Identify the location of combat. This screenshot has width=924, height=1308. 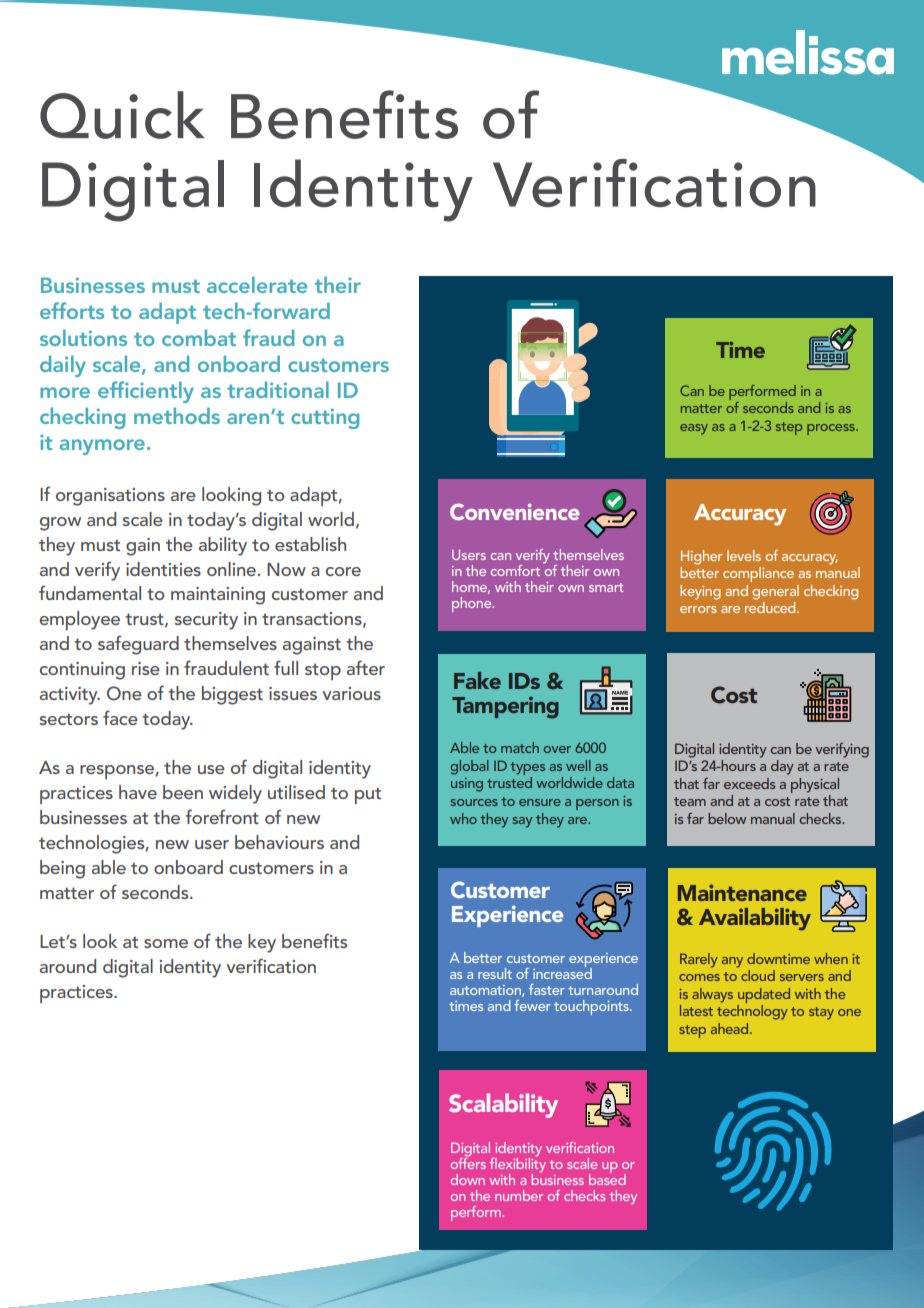
(199, 337).
